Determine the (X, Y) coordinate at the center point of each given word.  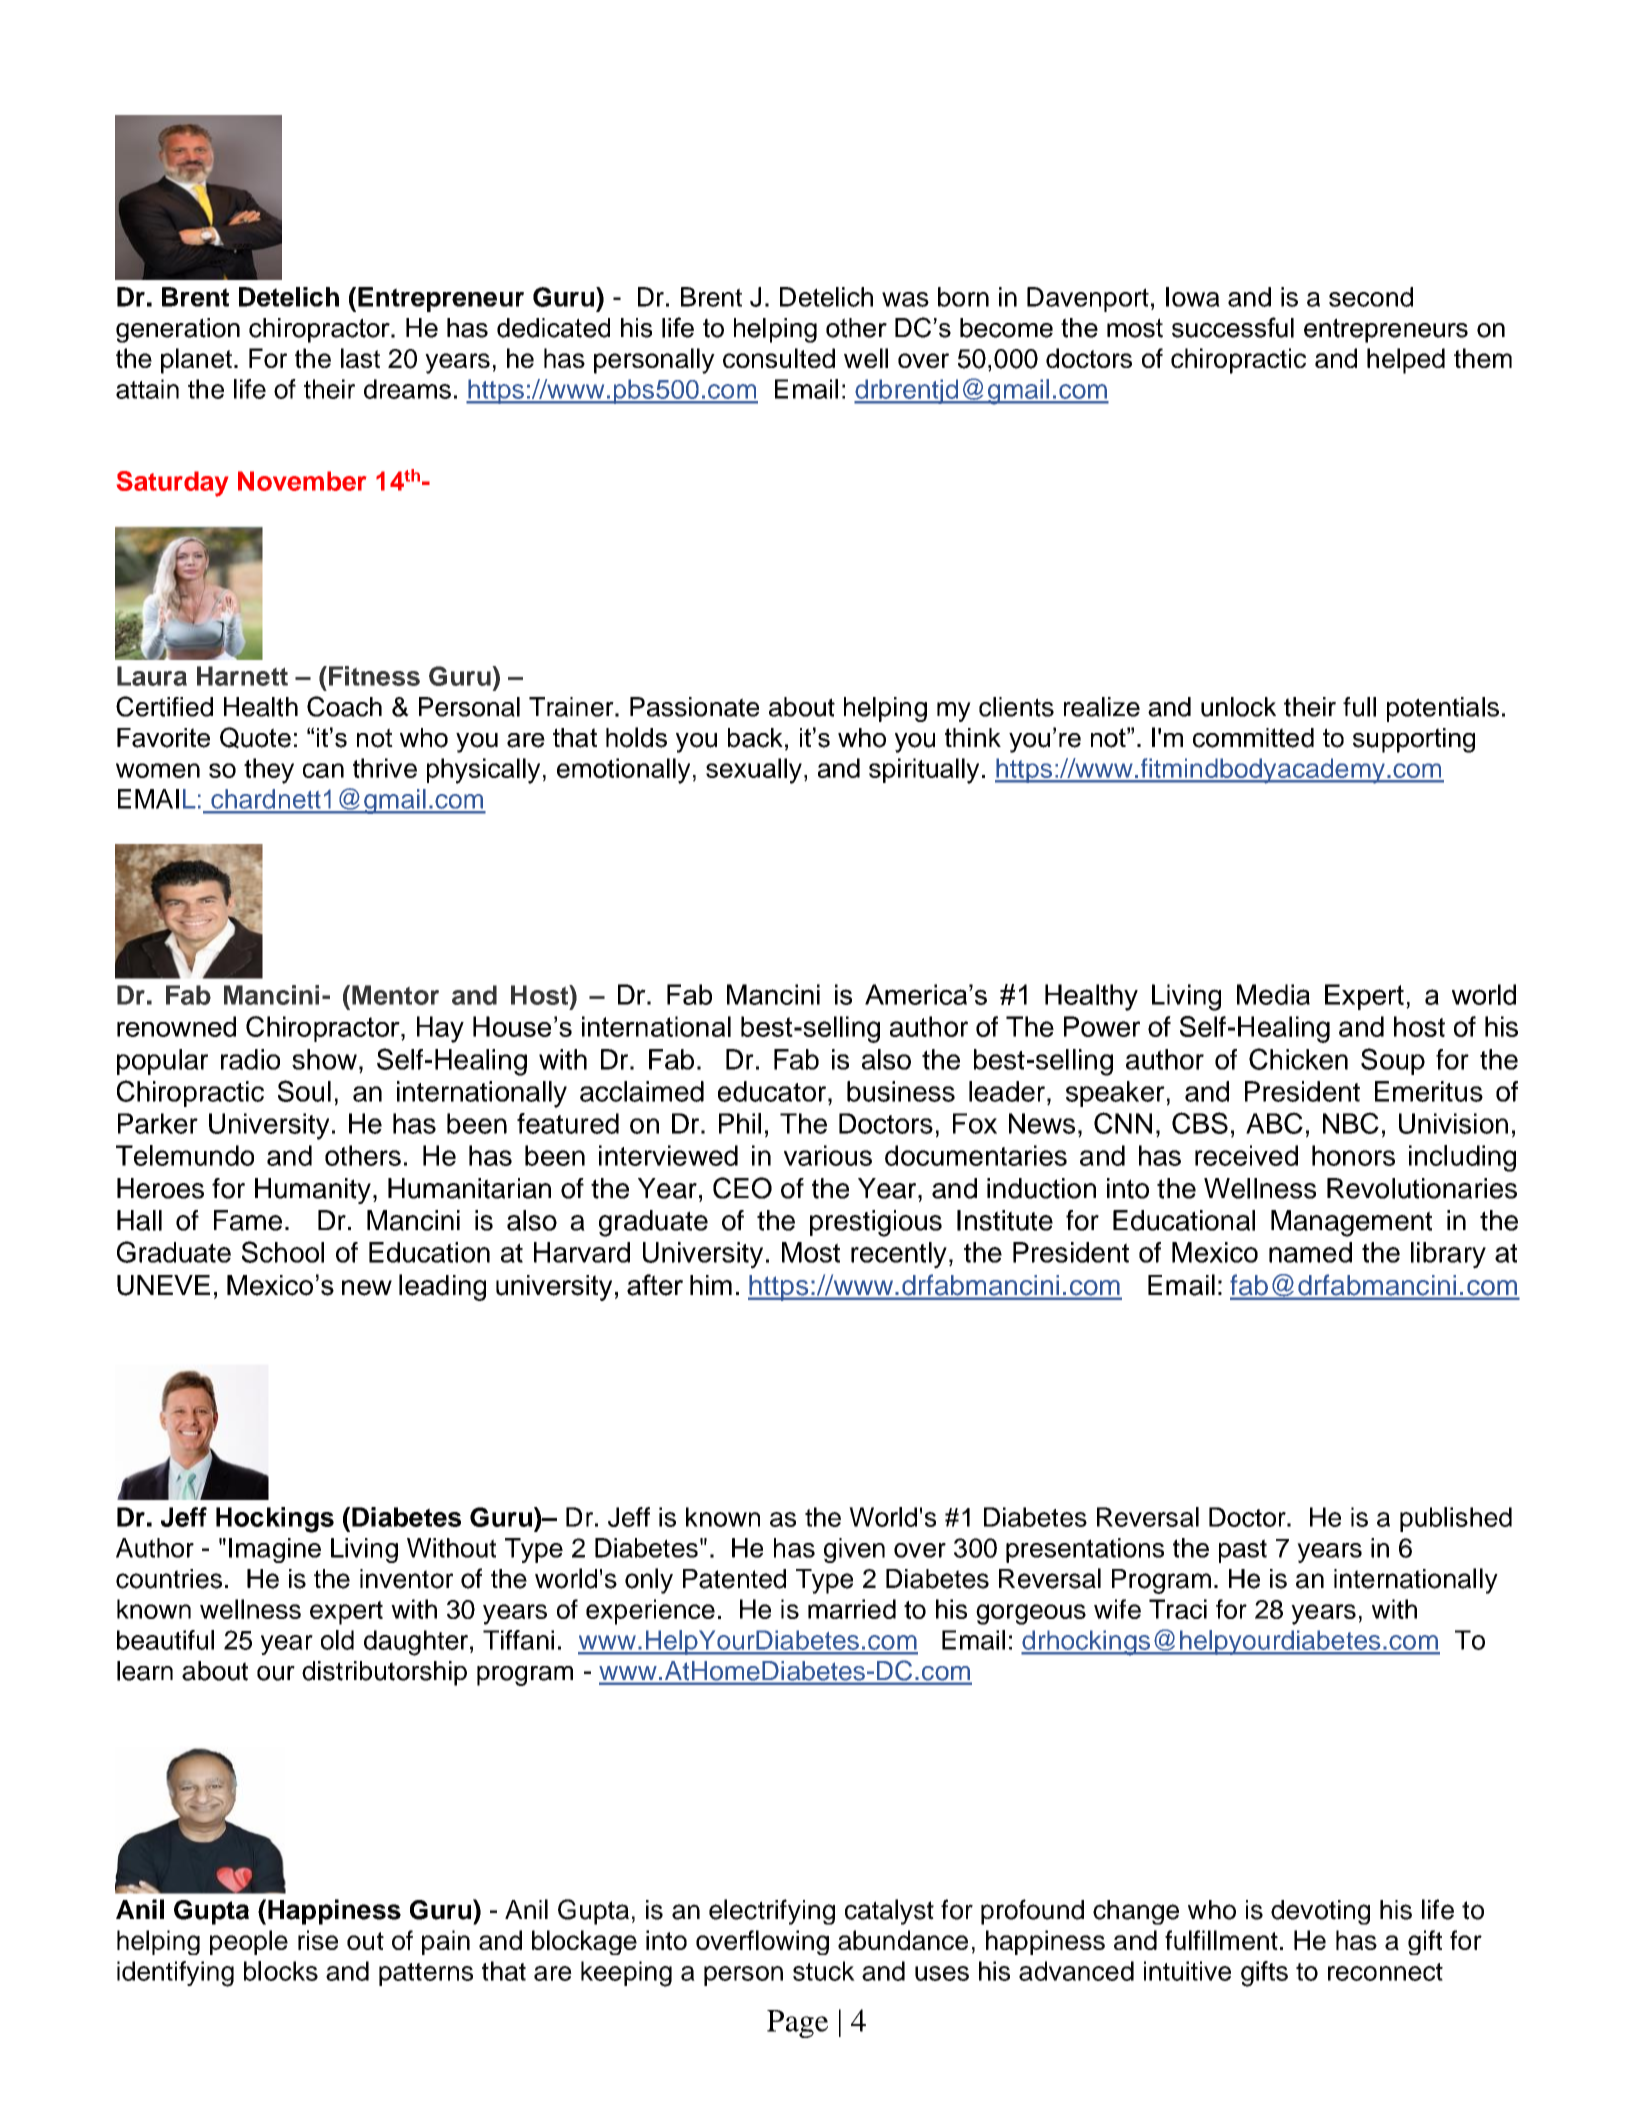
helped (1406, 361)
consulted (779, 358)
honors (1353, 1155)
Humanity (313, 1191)
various (828, 1155)
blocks (281, 1971)
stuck (824, 1971)
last (360, 358)
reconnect (1385, 1972)
